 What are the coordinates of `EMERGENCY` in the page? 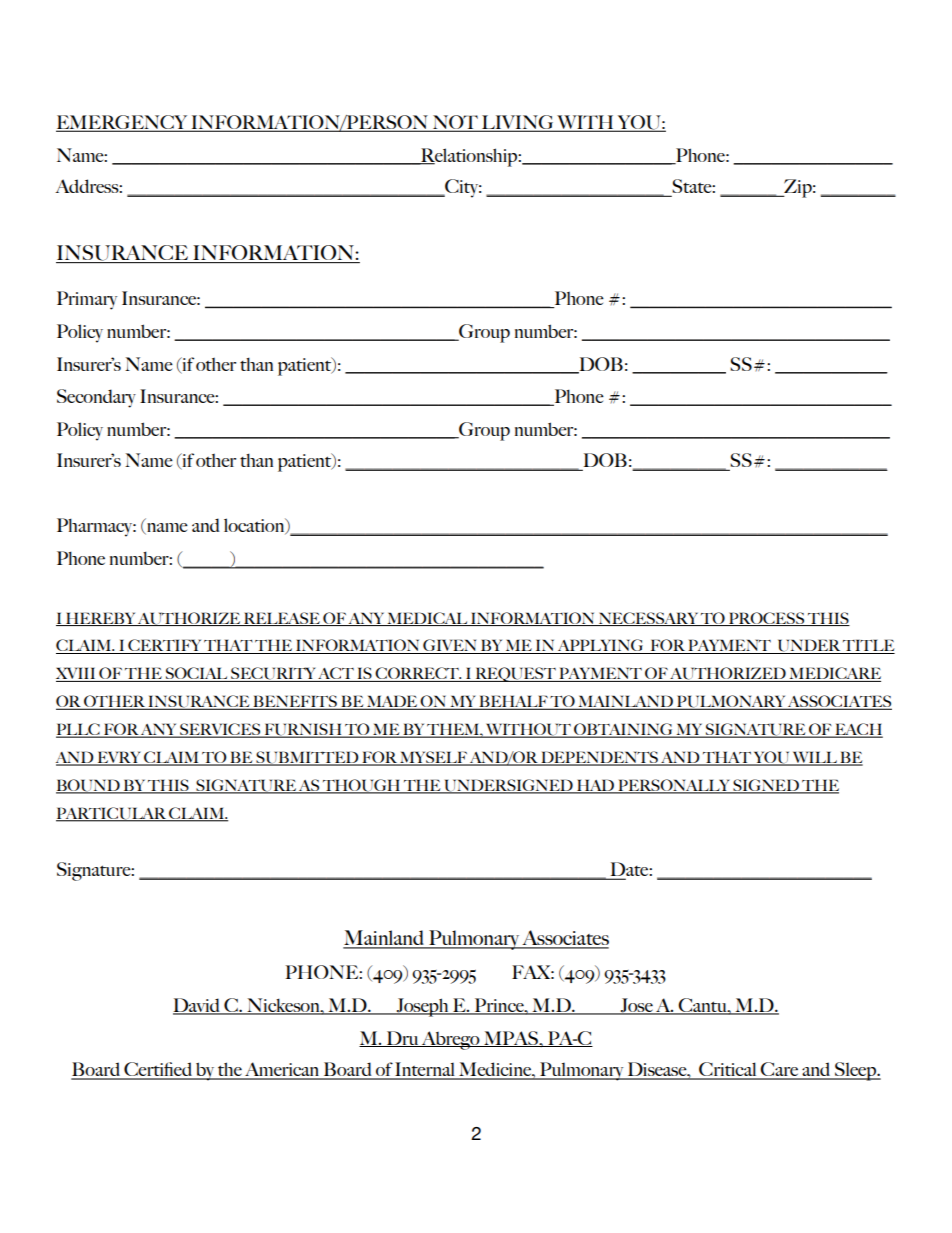 It's located at (123, 123).
